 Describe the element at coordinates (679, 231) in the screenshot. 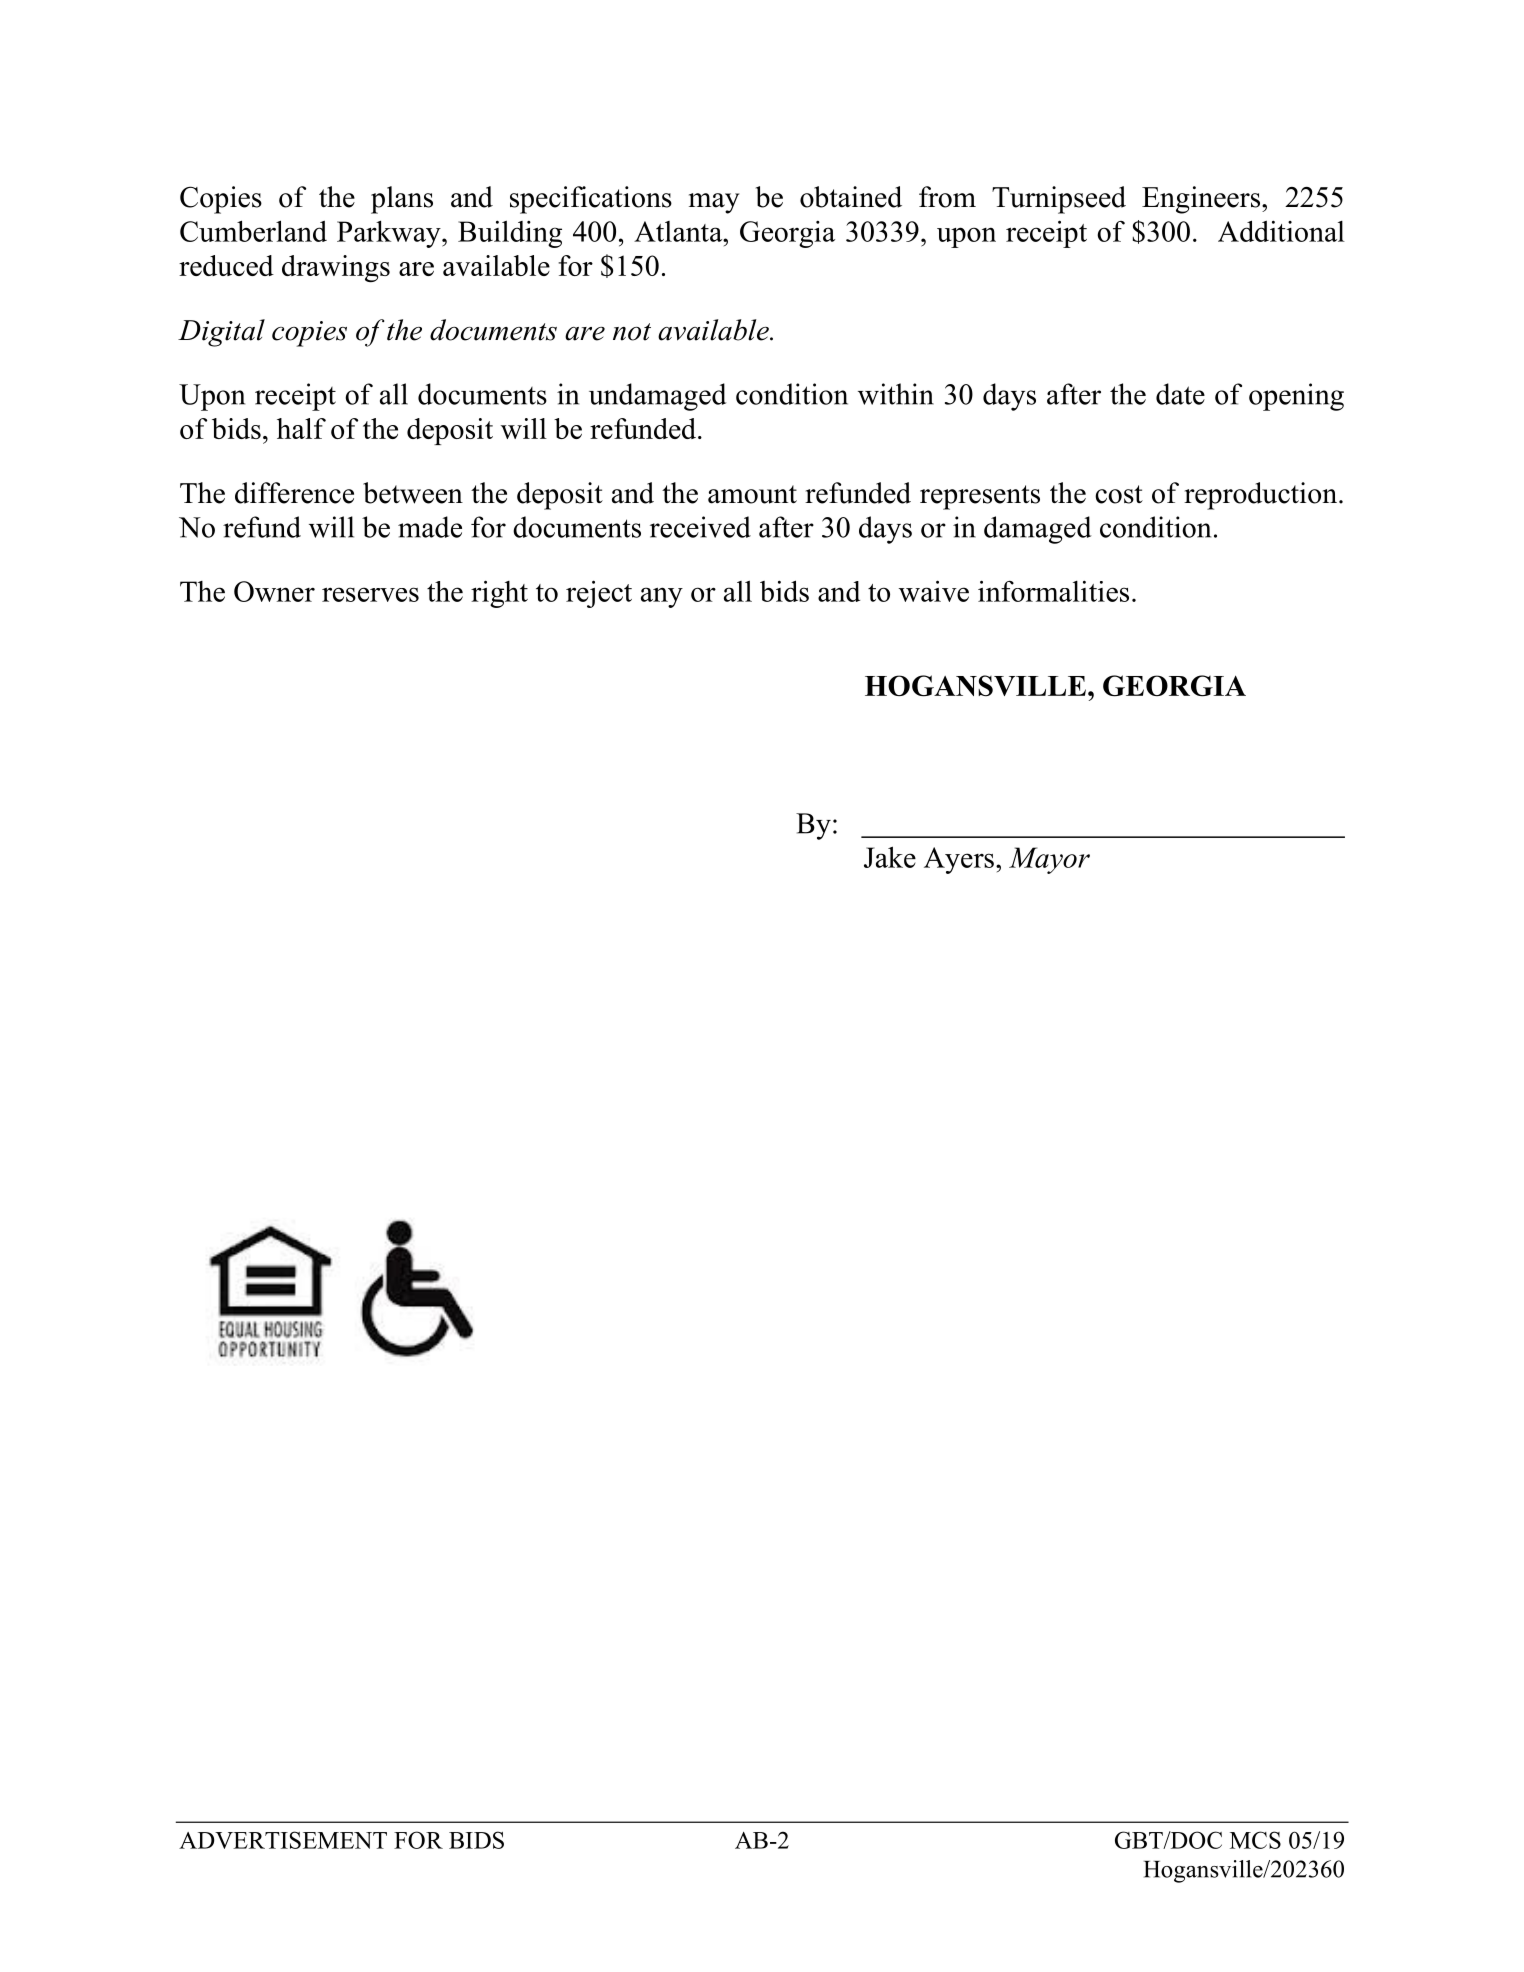

I see `Atlanta` at that location.
